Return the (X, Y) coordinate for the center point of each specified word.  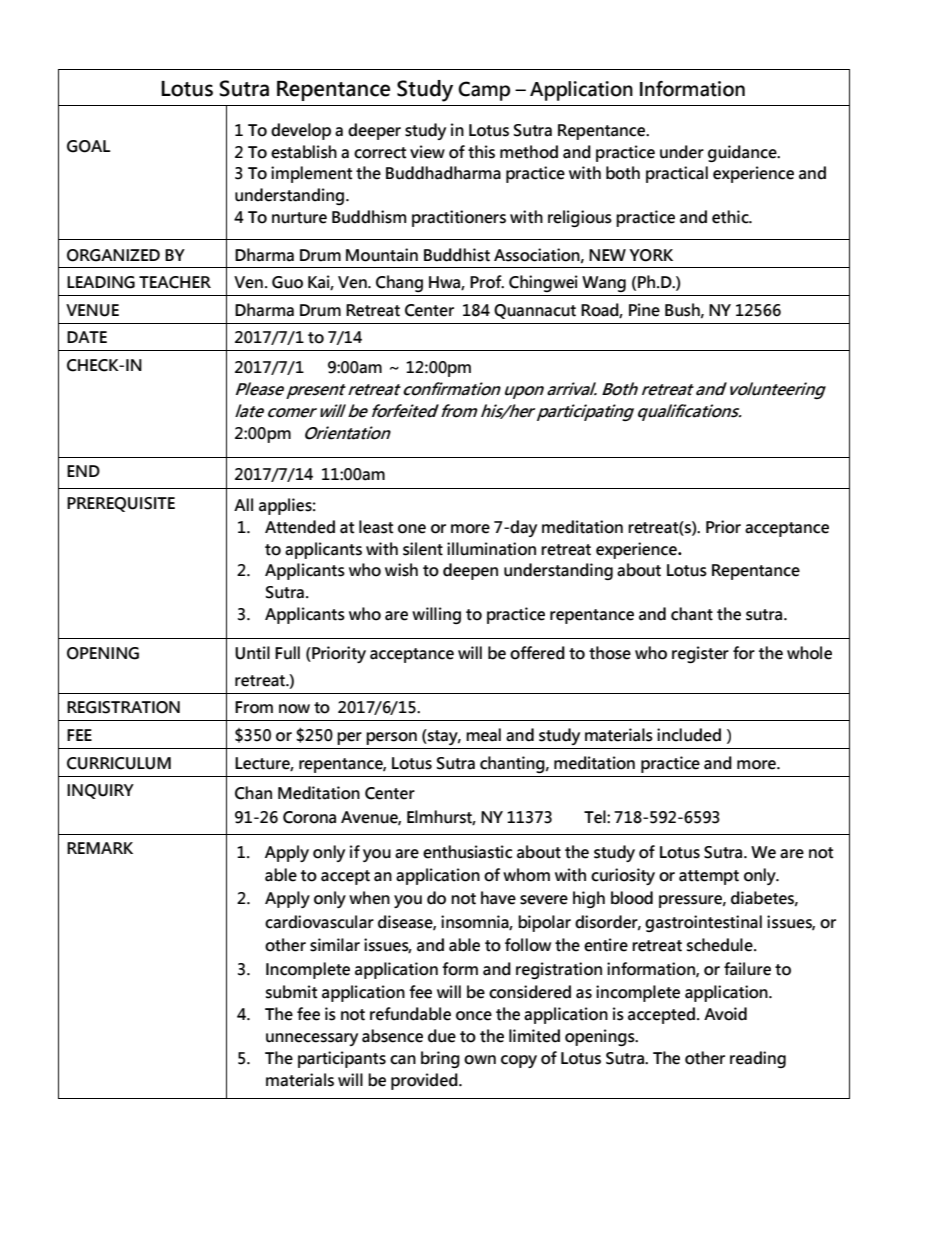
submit (291, 992)
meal (483, 735)
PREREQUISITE (121, 504)
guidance (743, 153)
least (376, 527)
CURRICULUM (119, 763)
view (427, 152)
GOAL (88, 146)
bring (440, 1059)
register (700, 654)
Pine (644, 310)
